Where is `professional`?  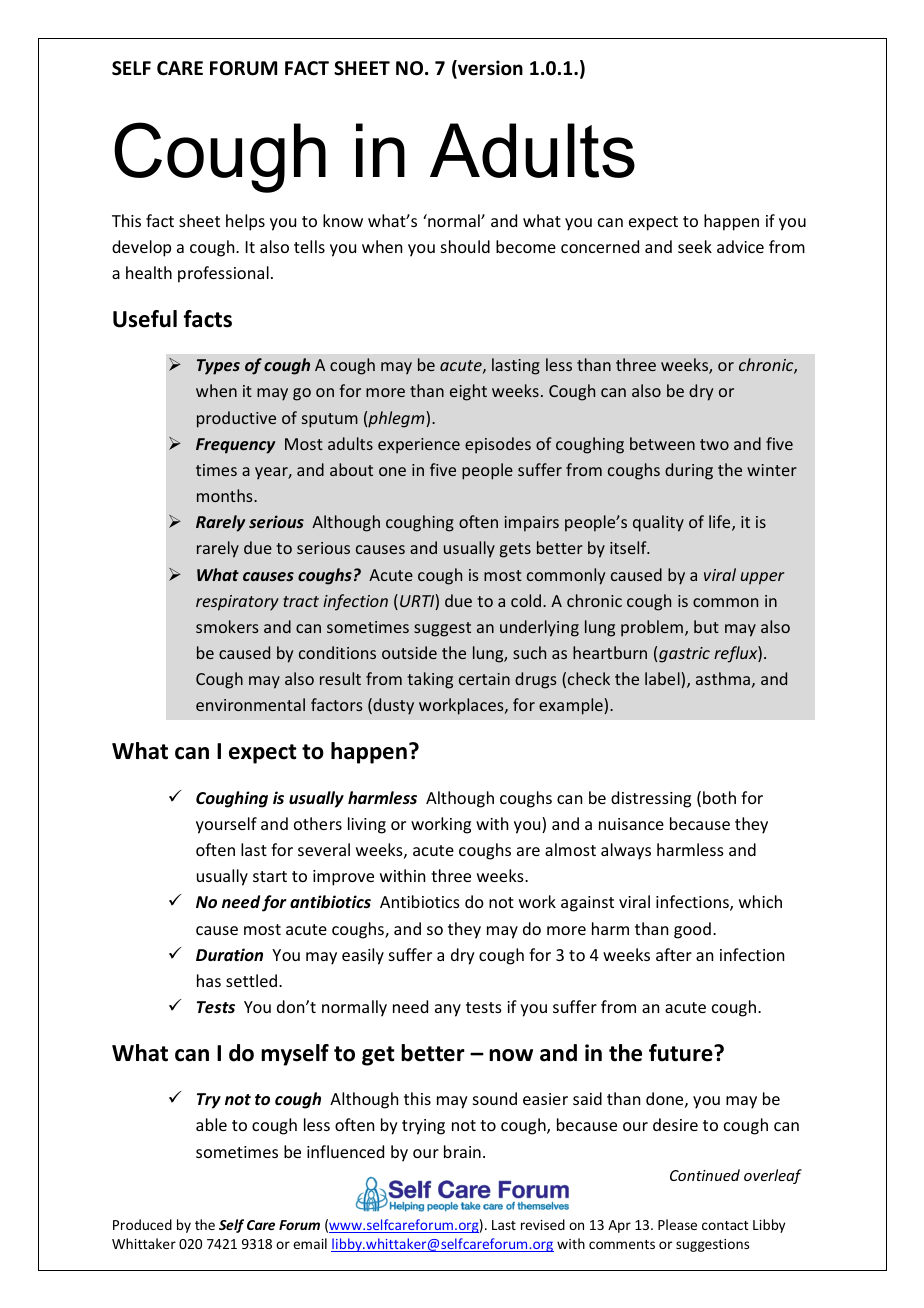
professional is located at coordinates (223, 274).
